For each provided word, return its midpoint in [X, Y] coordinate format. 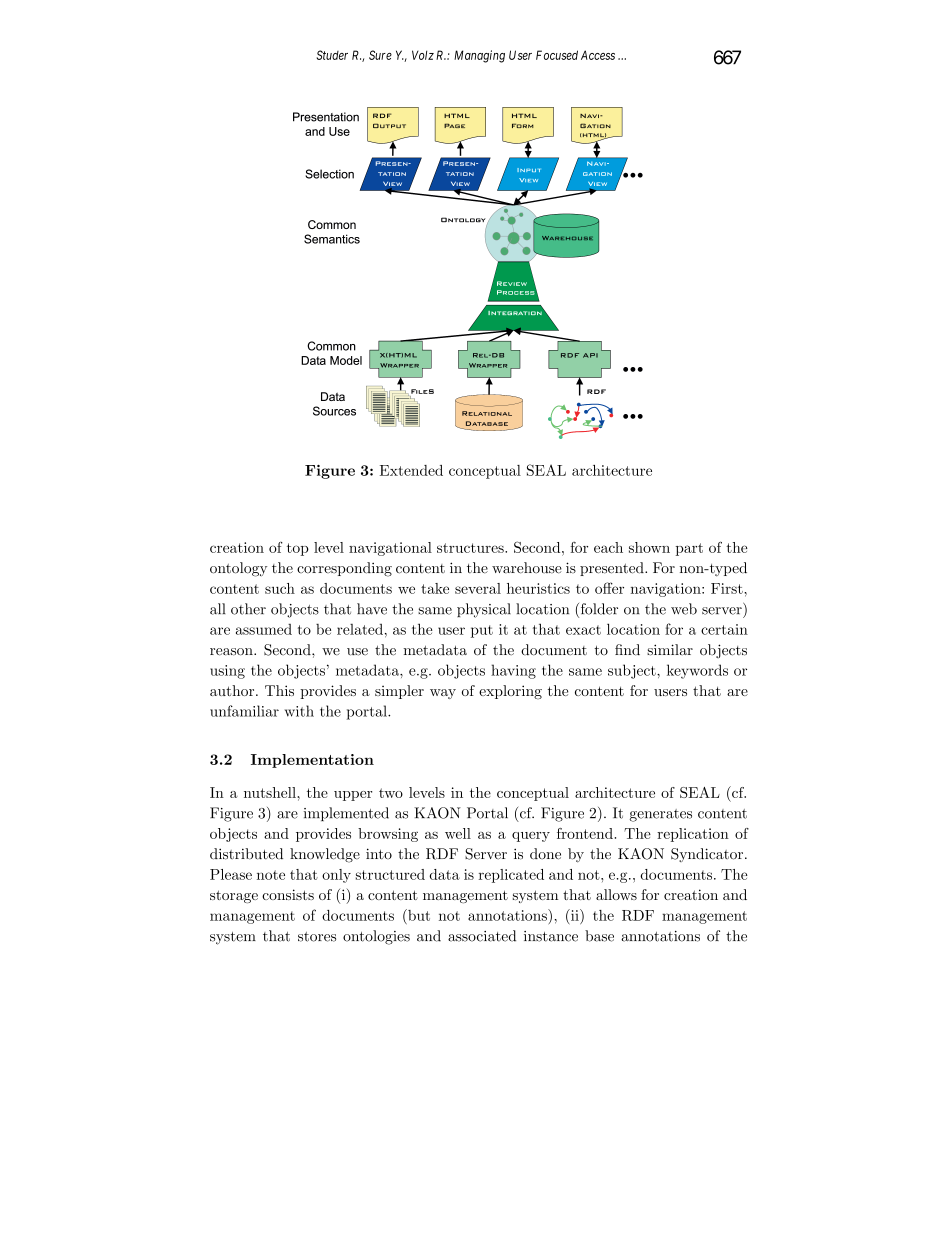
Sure [380, 55]
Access [598, 55]
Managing [479, 56]
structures [471, 548]
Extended [411, 470]
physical [484, 610]
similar [670, 650]
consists [288, 894]
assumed [264, 629]
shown [649, 547]
